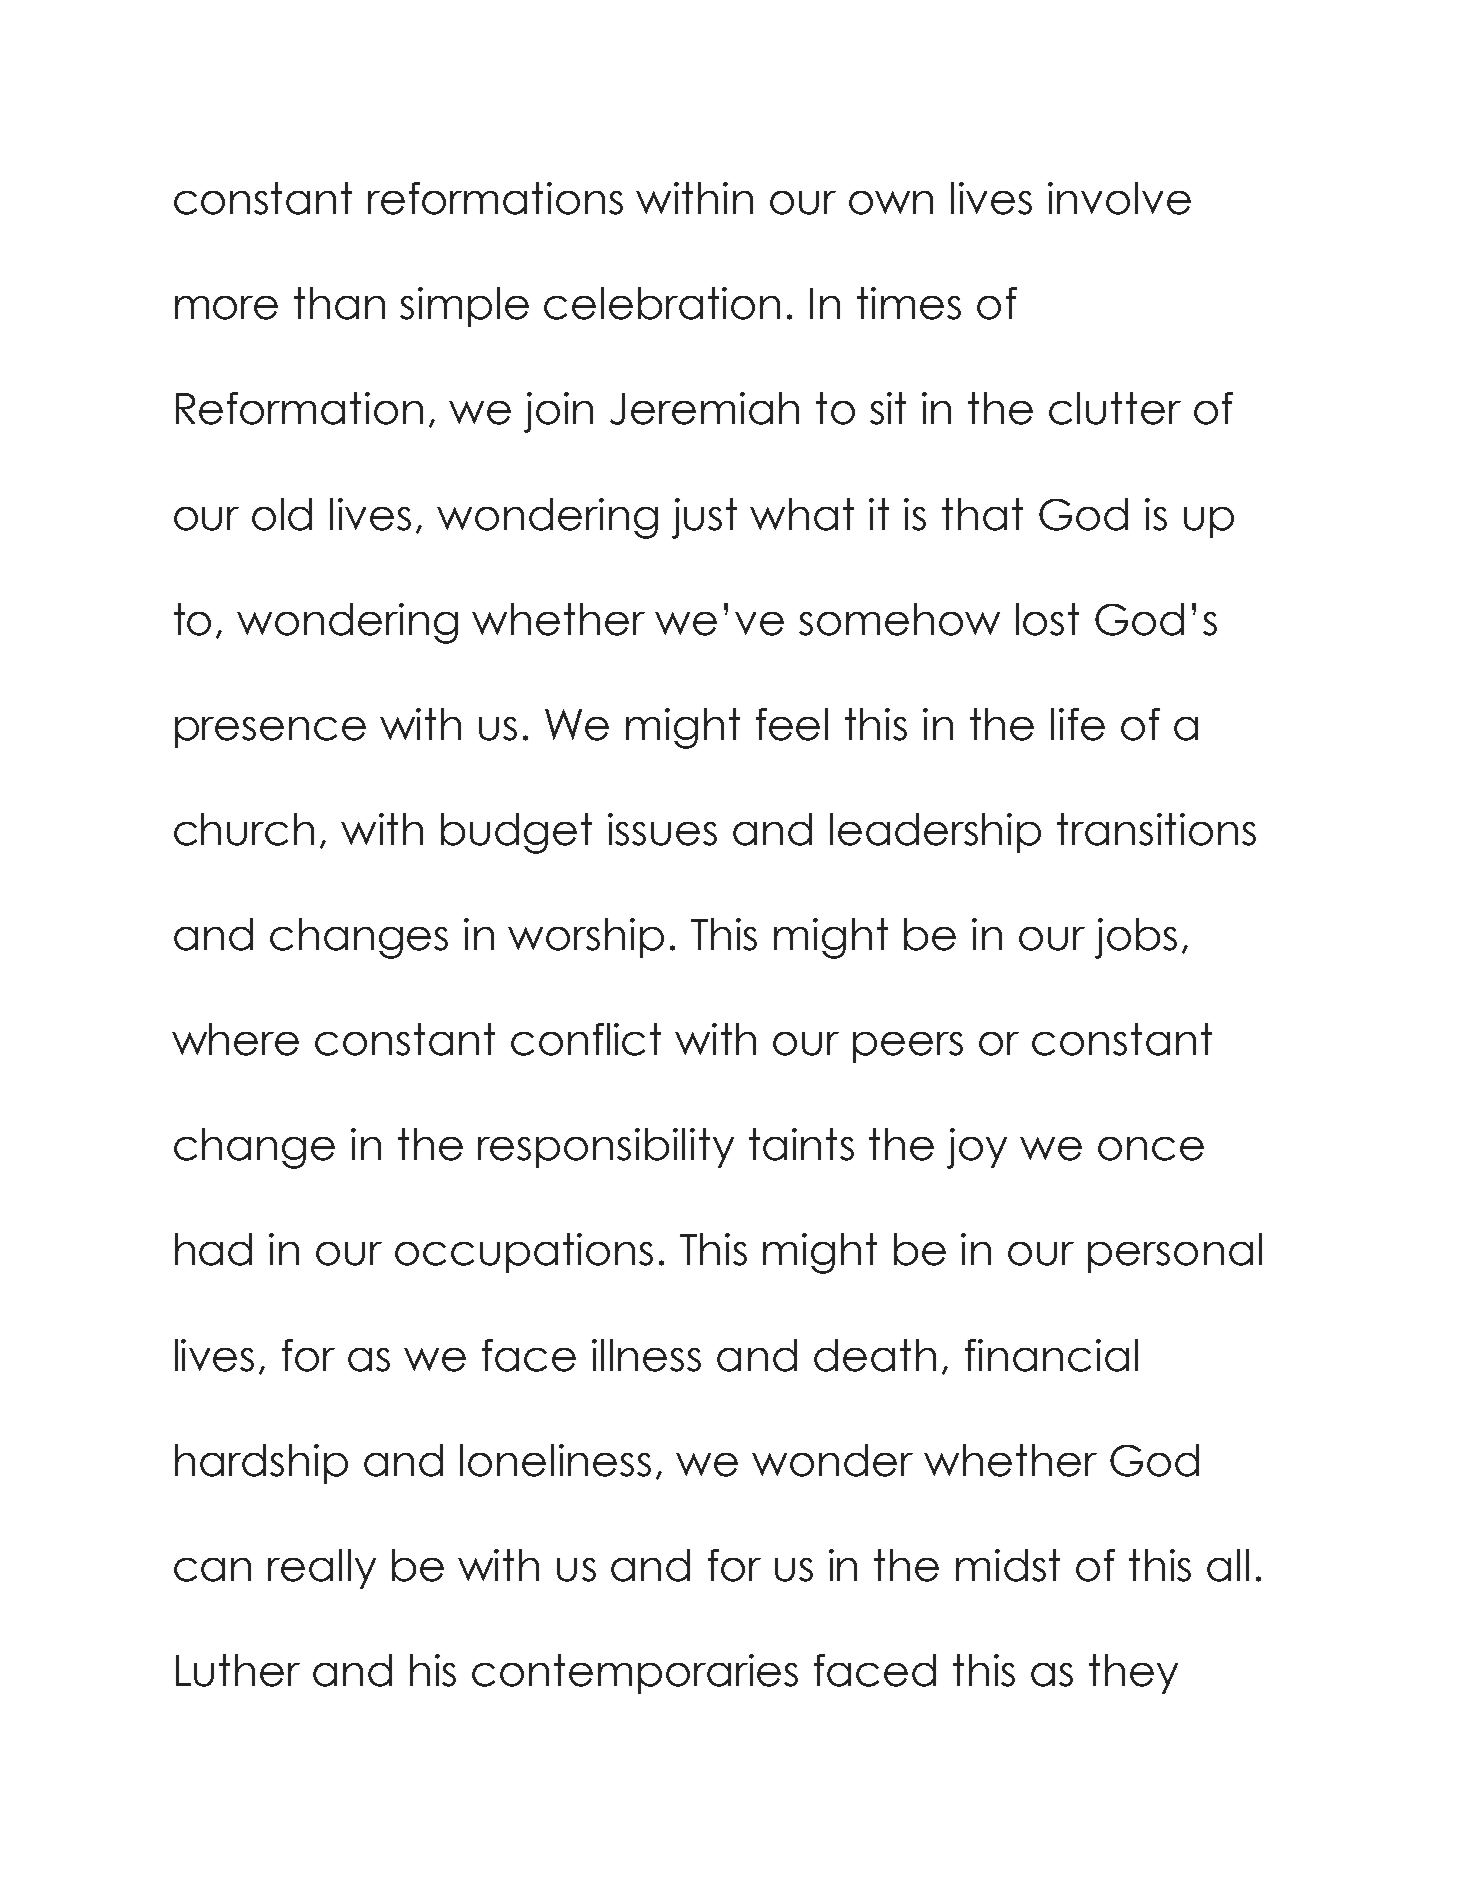  What do you see at coordinates (1119, 198) in the page?
I see `involve` at bounding box center [1119, 198].
